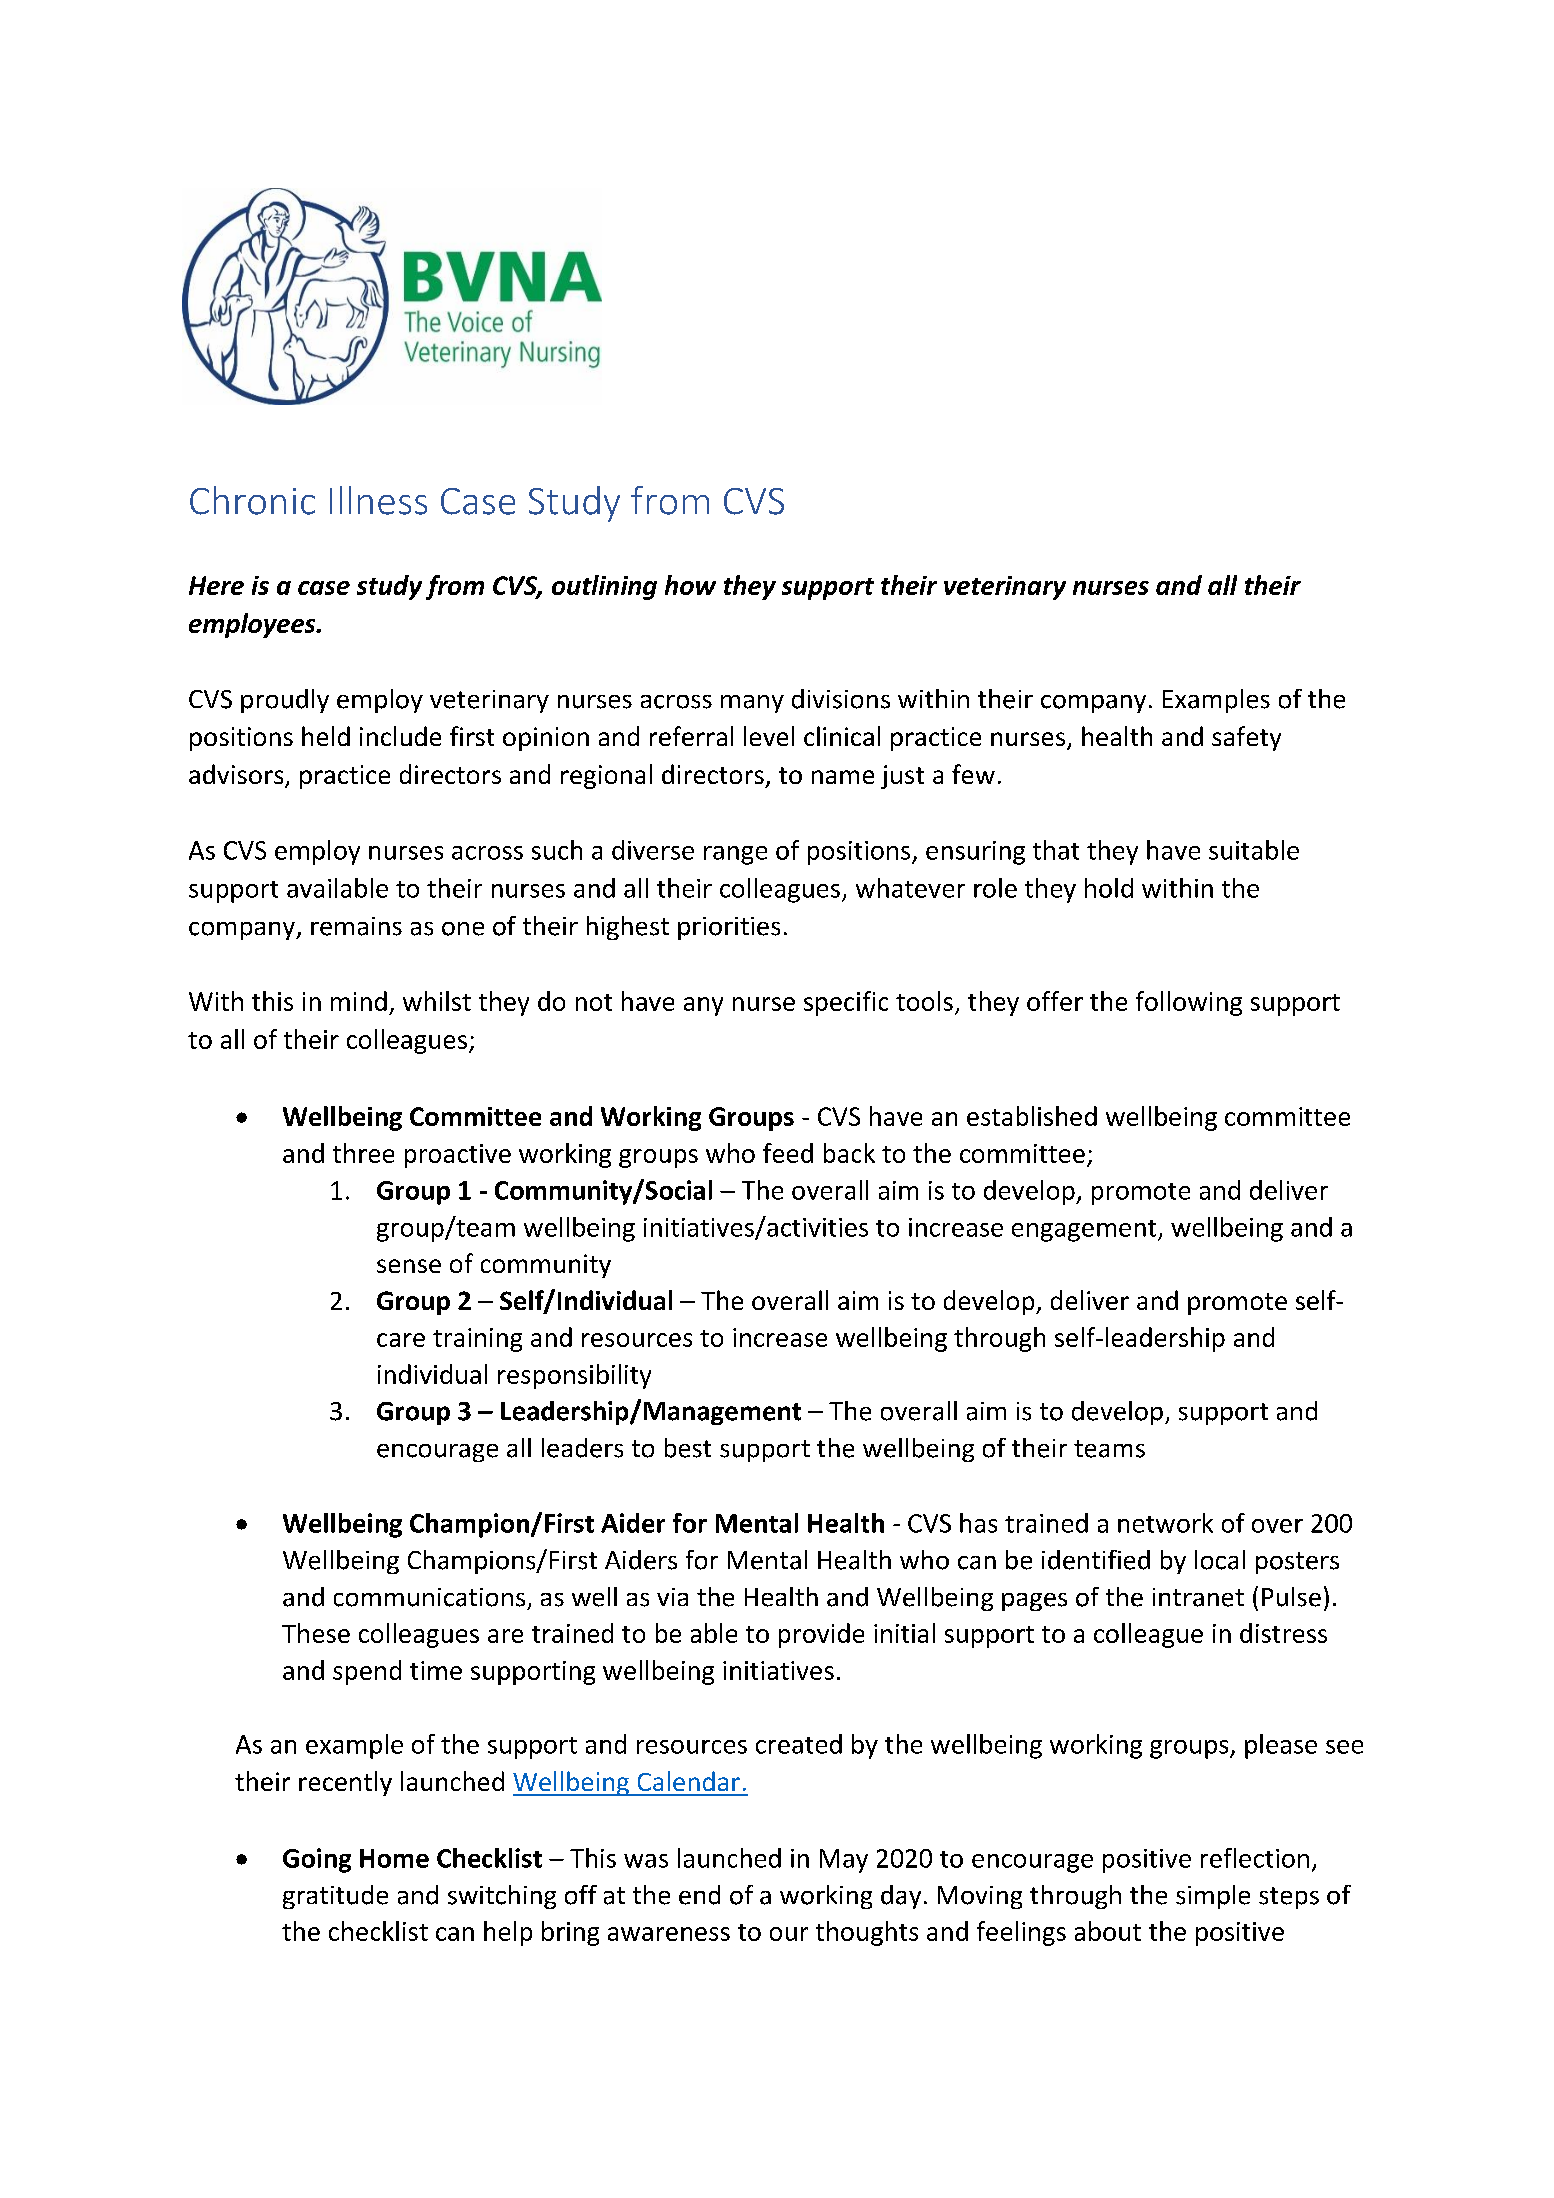 The width and height of the screenshot is (1554, 2198). I want to click on safety, so click(1246, 738).
